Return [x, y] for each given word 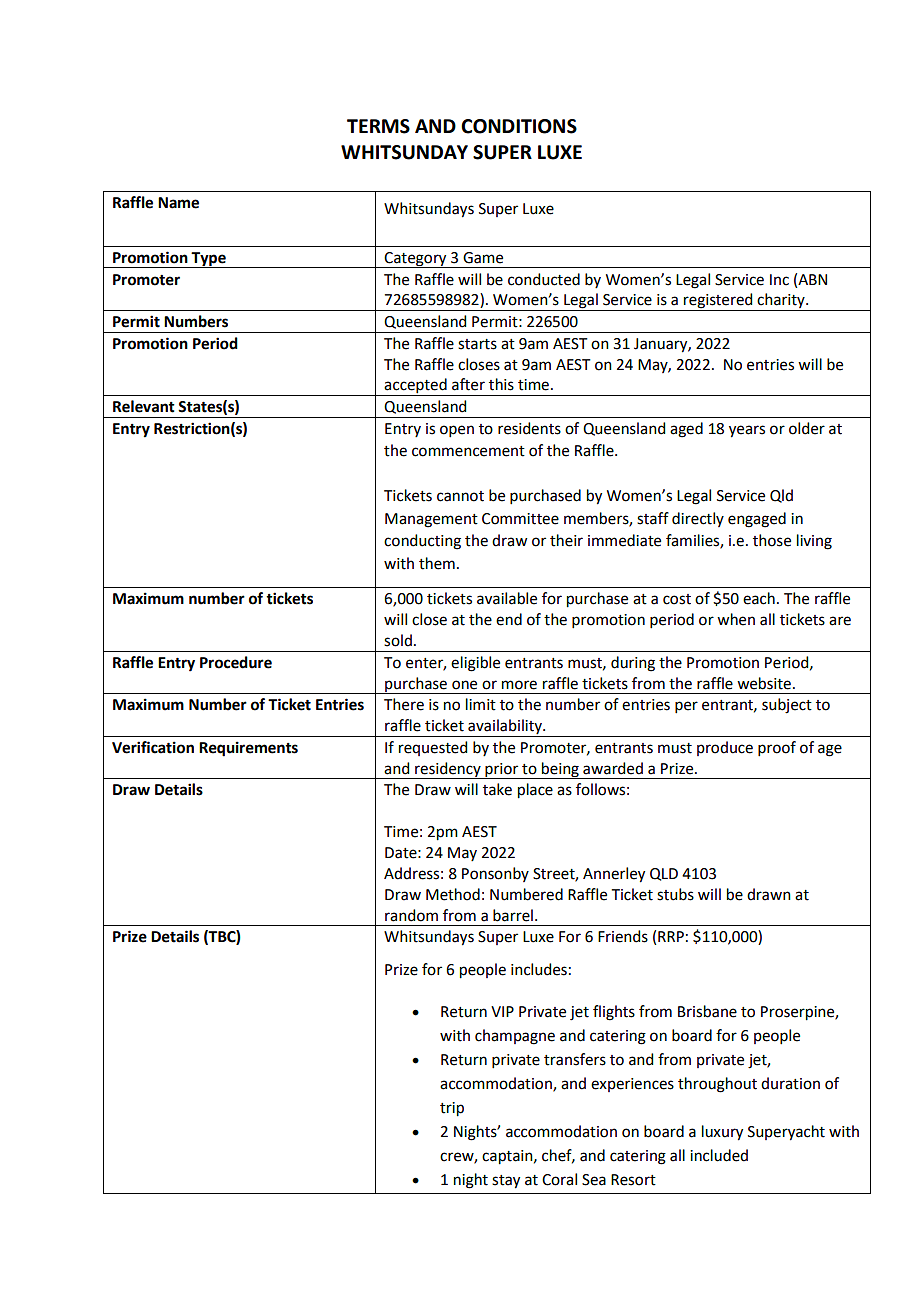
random [411, 915]
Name [178, 203]
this [501, 384]
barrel [513, 915]
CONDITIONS [519, 126]
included [719, 1155]
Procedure [236, 662]
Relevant [144, 406]
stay [506, 1182]
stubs [675, 894]
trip [452, 1109]
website [764, 683]
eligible [475, 664]
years [747, 431]
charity [781, 302]
